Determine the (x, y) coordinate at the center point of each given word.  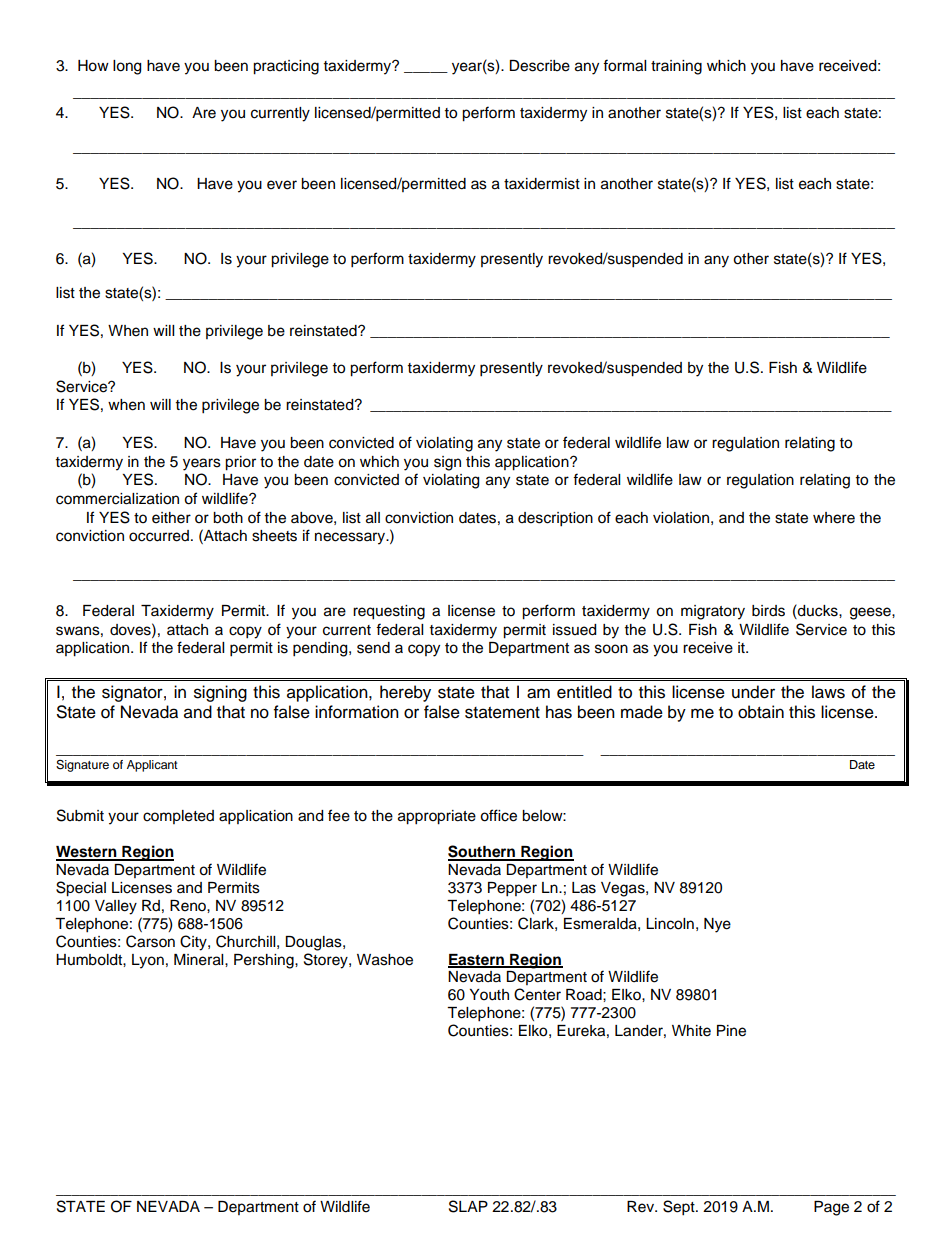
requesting (389, 612)
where (834, 518)
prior (240, 463)
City (194, 943)
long (127, 67)
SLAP (468, 1206)
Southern (483, 852)
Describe (539, 66)
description (555, 519)
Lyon (148, 961)
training (676, 67)
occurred (159, 536)
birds (768, 611)
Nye (717, 925)
